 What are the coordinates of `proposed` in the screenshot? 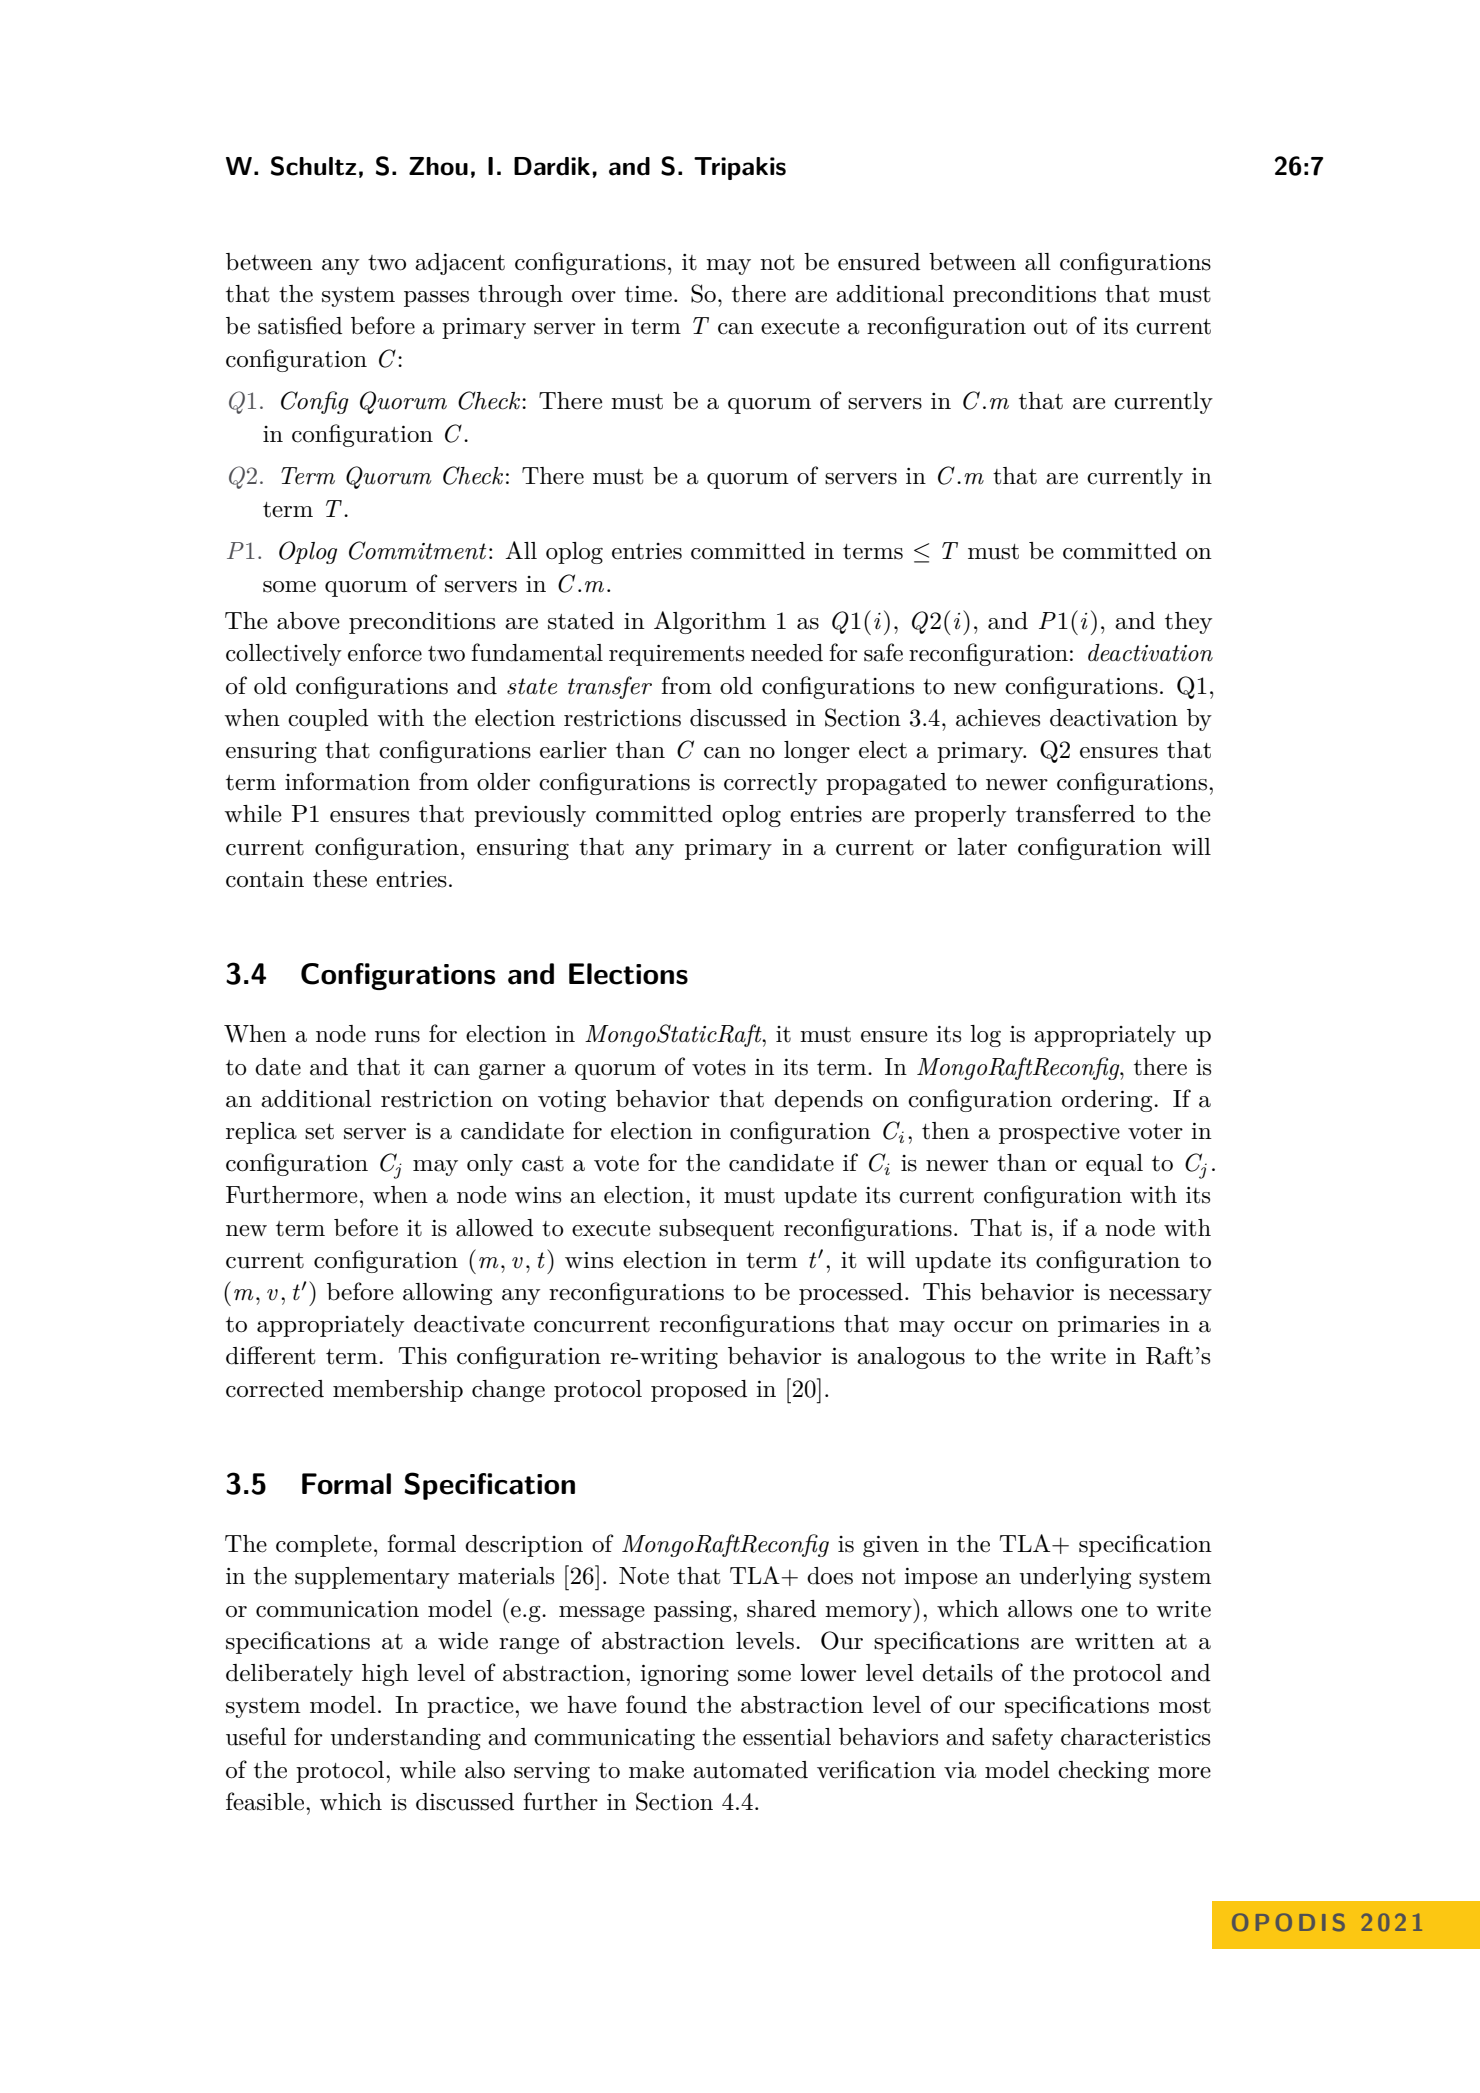 It's located at (699, 1391).
